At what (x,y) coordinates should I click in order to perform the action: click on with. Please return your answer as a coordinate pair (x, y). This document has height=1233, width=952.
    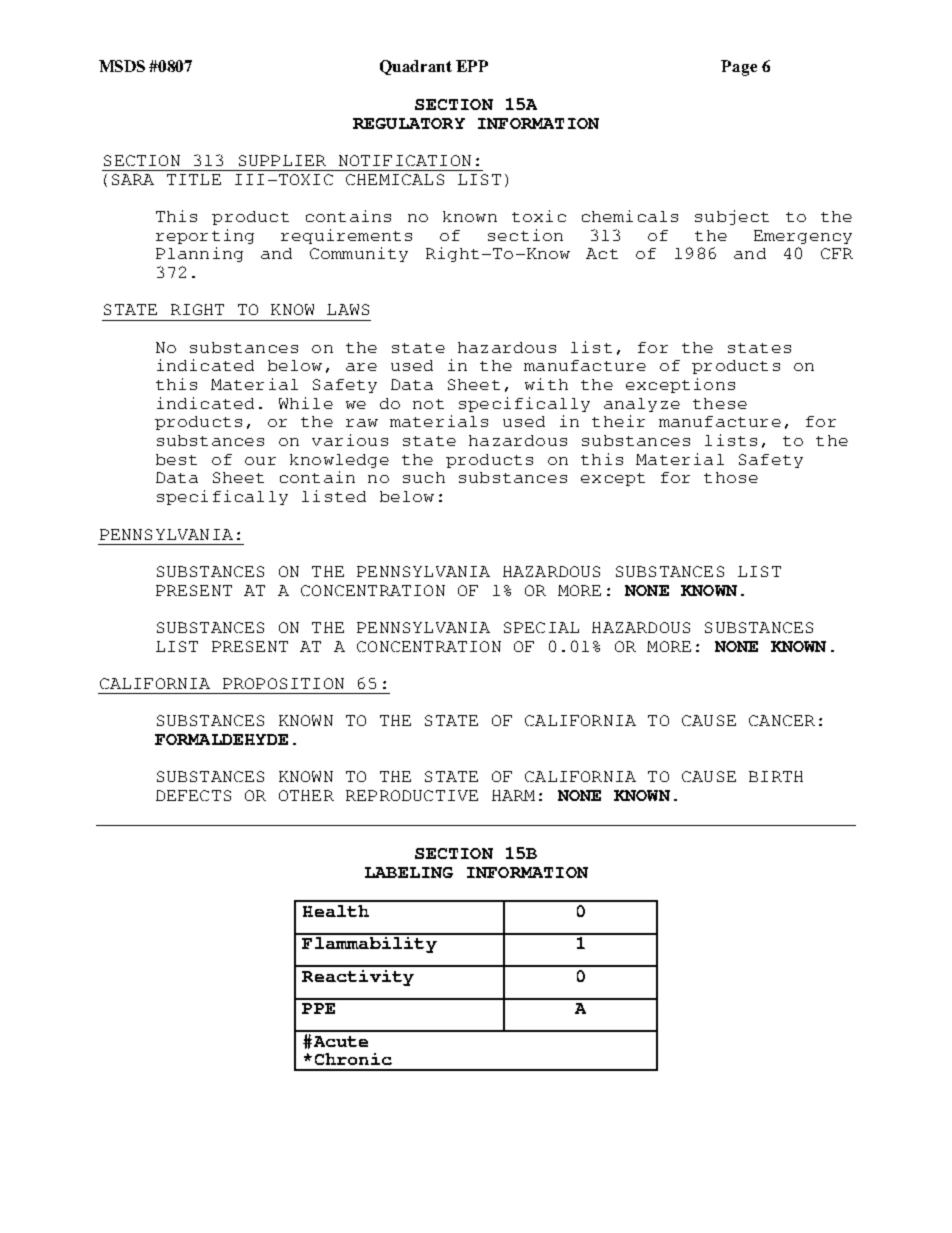
    Looking at the image, I should click on (546, 384).
